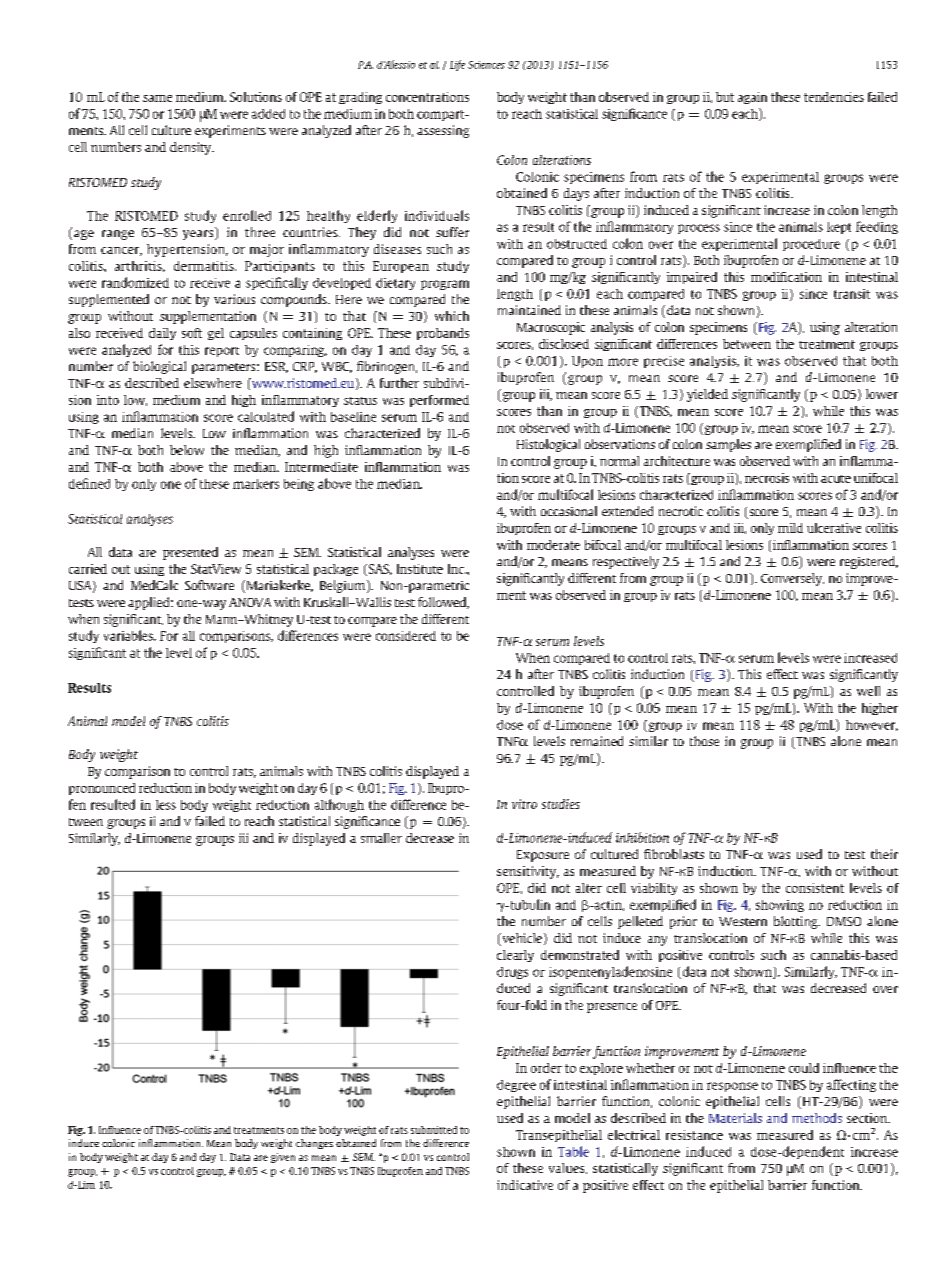 This image has width=952, height=1270. I want to click on Histological, so click(548, 445).
